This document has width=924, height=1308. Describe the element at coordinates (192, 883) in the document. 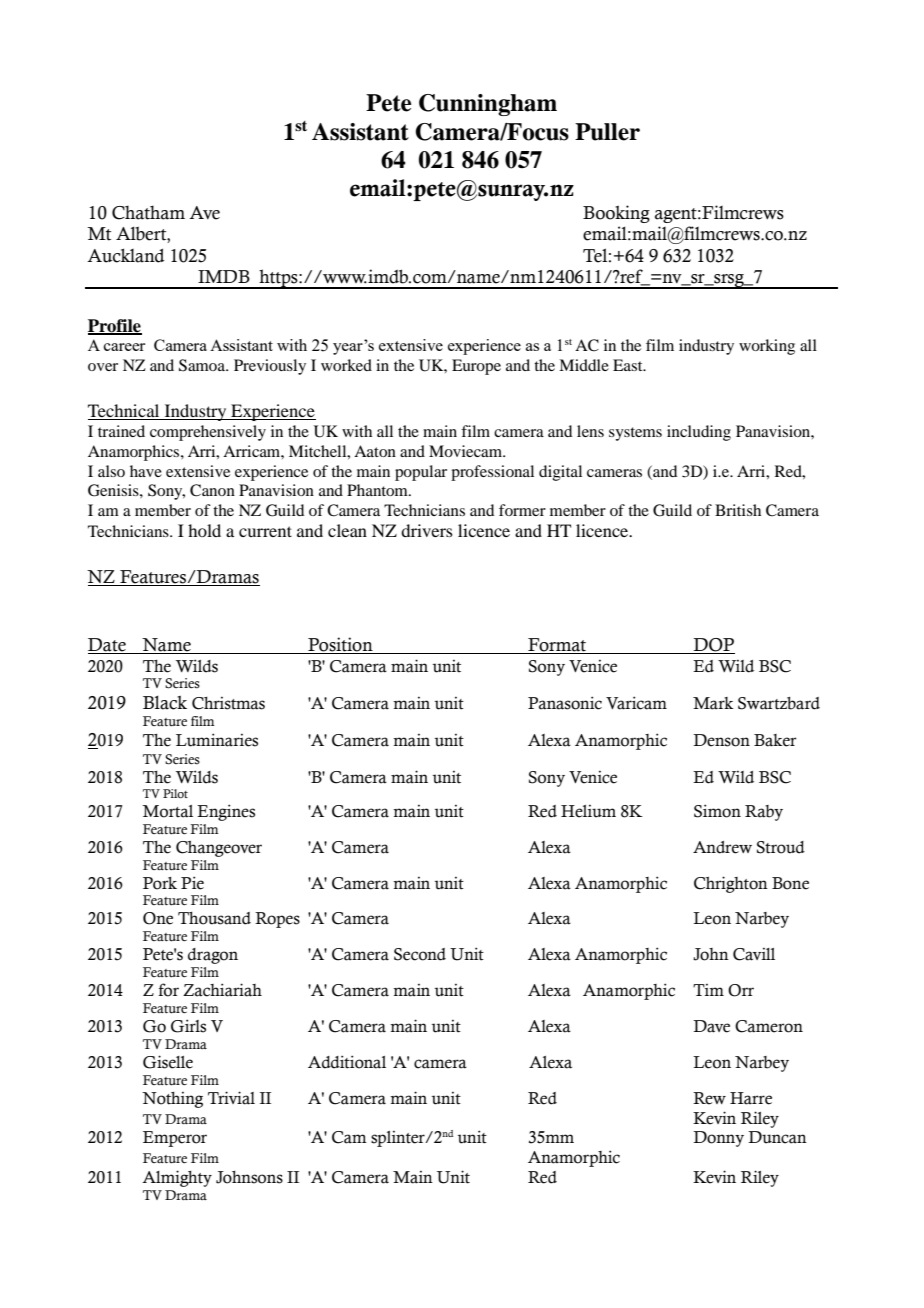

I see `Pie` at that location.
